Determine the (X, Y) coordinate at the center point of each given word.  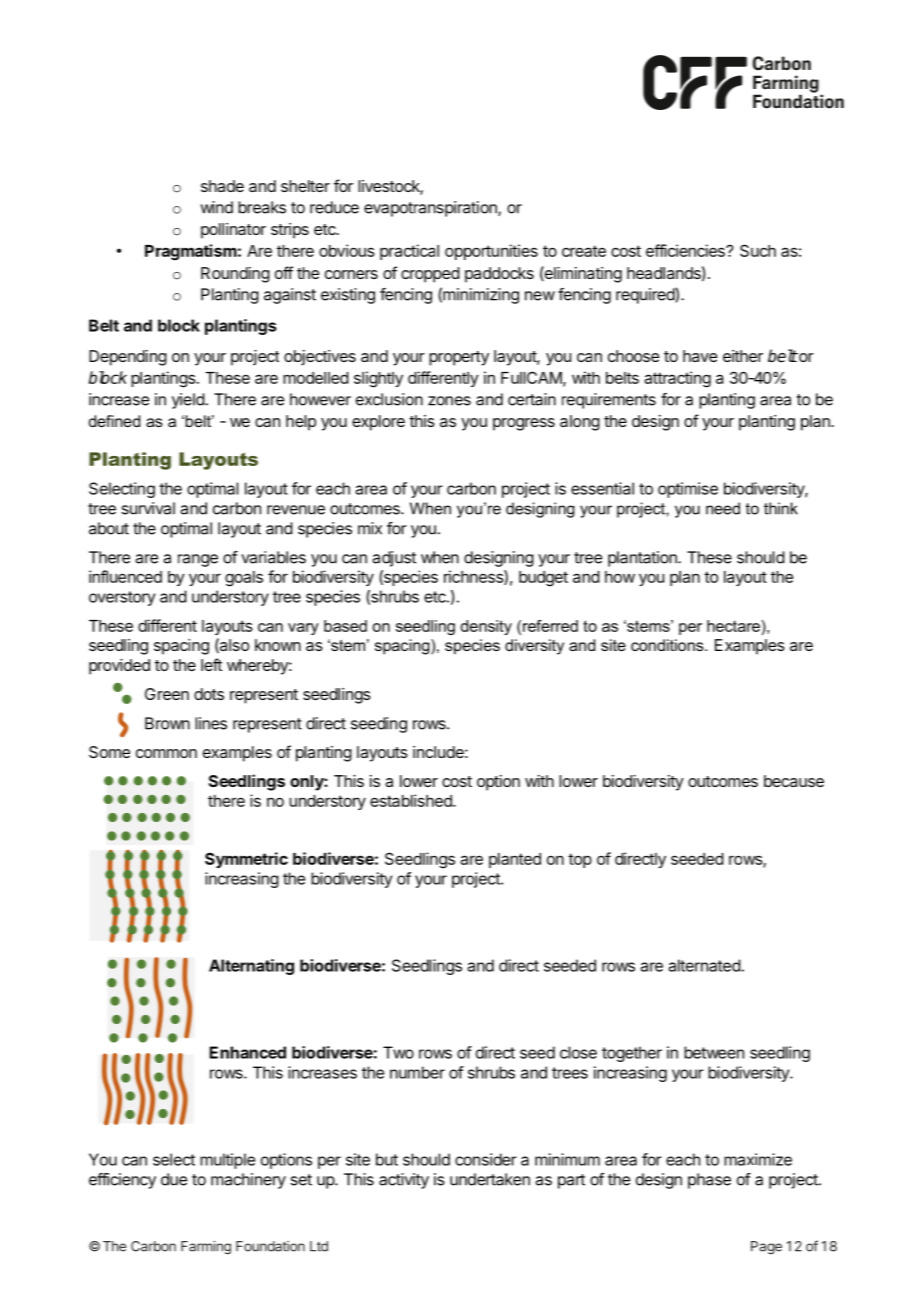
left (211, 664)
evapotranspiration (431, 209)
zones (449, 401)
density (486, 627)
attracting (677, 379)
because (794, 781)
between (714, 1052)
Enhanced (248, 1052)
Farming (206, 1248)
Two (398, 1052)
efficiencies (686, 250)
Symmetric (246, 860)
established (412, 800)
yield (188, 401)
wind (216, 207)
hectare (733, 626)
